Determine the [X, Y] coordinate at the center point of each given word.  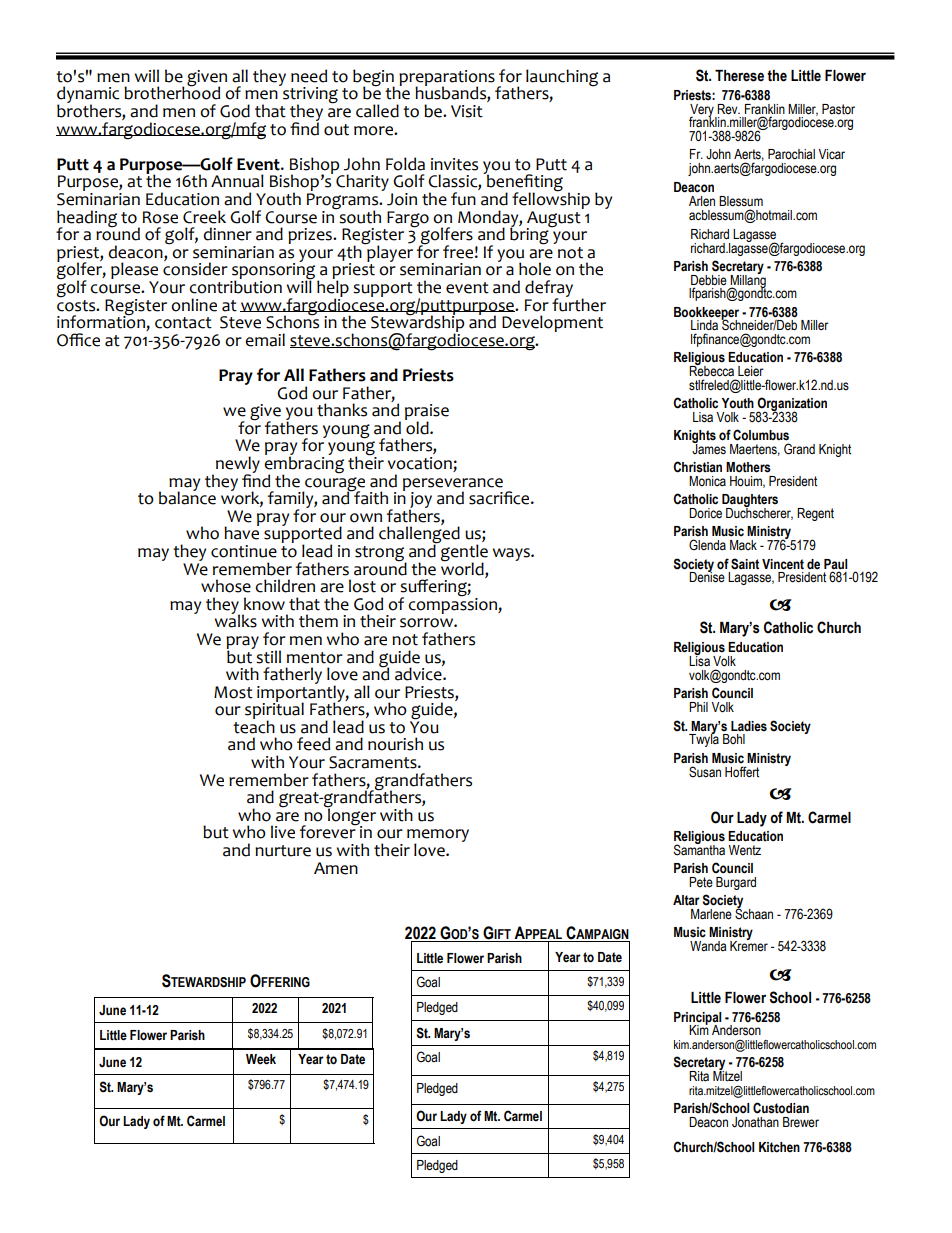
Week [261, 1059]
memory [438, 837]
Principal [697, 1019]
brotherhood [172, 92]
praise [427, 413]
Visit [467, 111]
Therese [739, 76]
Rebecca [711, 370]
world [463, 567]
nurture [283, 851]
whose [226, 586]
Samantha [699, 849]
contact [183, 323]
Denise [707, 576]
